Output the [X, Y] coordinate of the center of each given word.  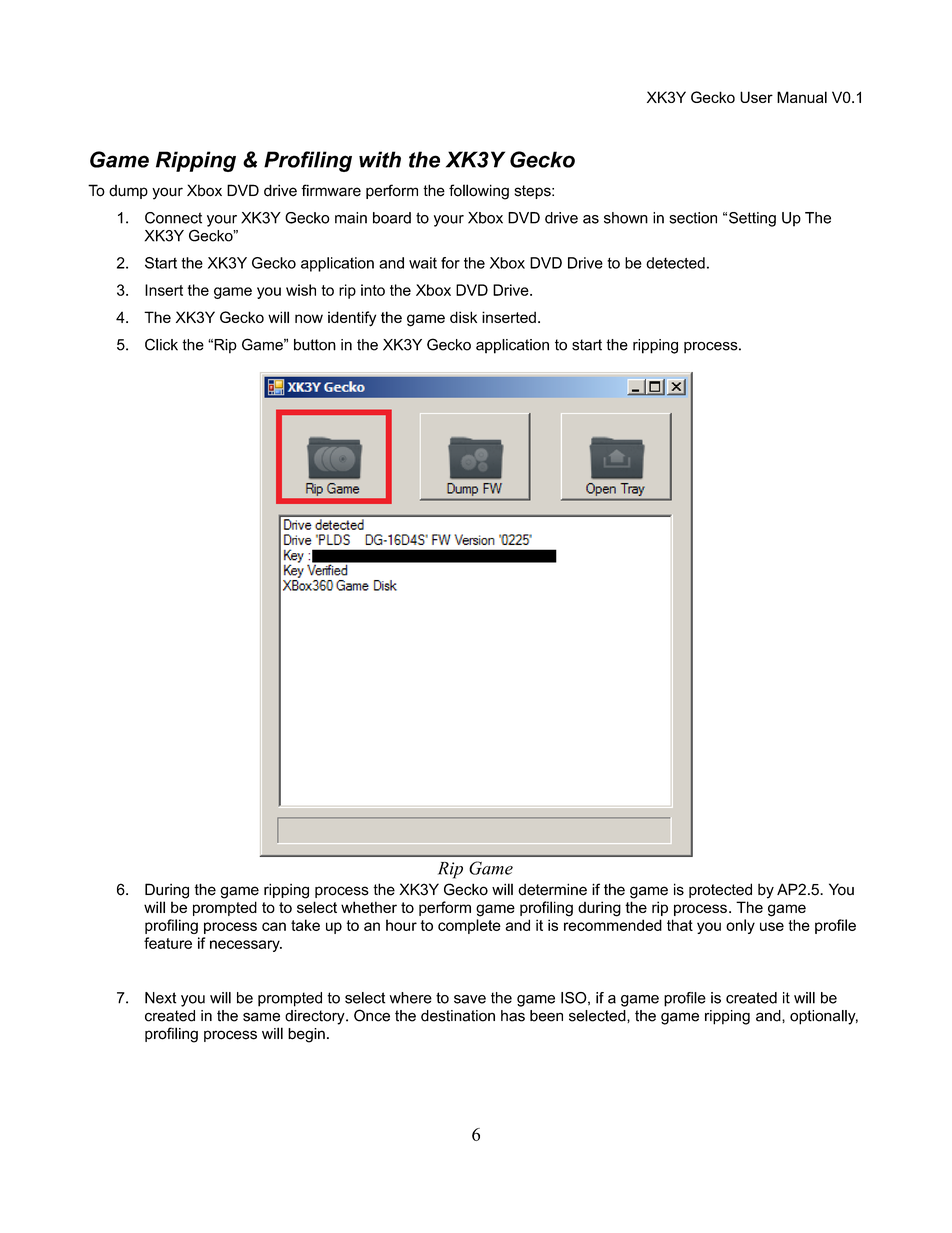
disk [463, 317]
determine [552, 889]
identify [352, 319]
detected [675, 263]
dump [128, 192]
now [309, 318]
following [479, 192]
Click [161, 344]
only [740, 926]
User [756, 97]
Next [160, 998]
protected [720, 890]
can [274, 926]
